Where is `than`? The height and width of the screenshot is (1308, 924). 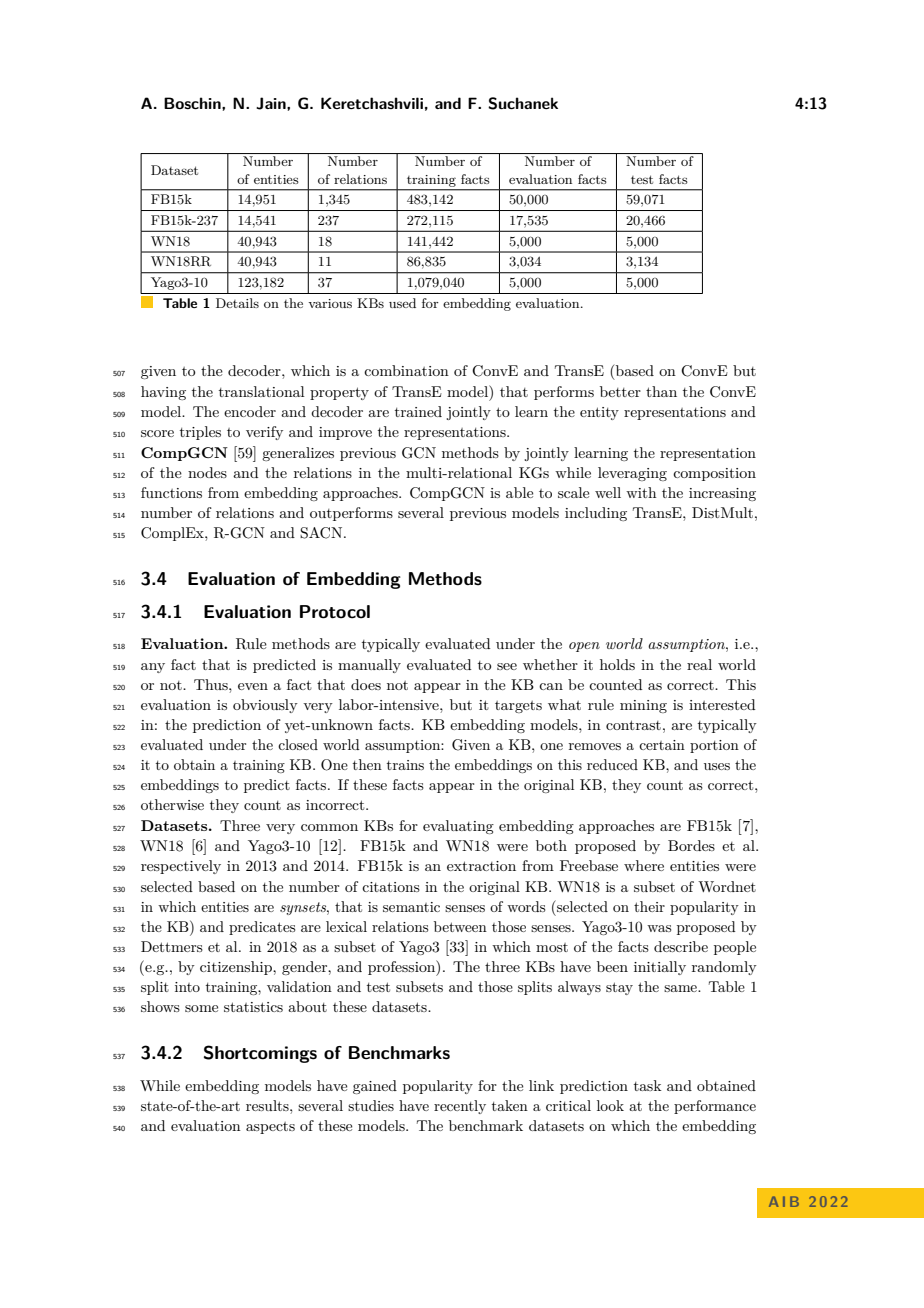 than is located at coordinates (661, 391).
